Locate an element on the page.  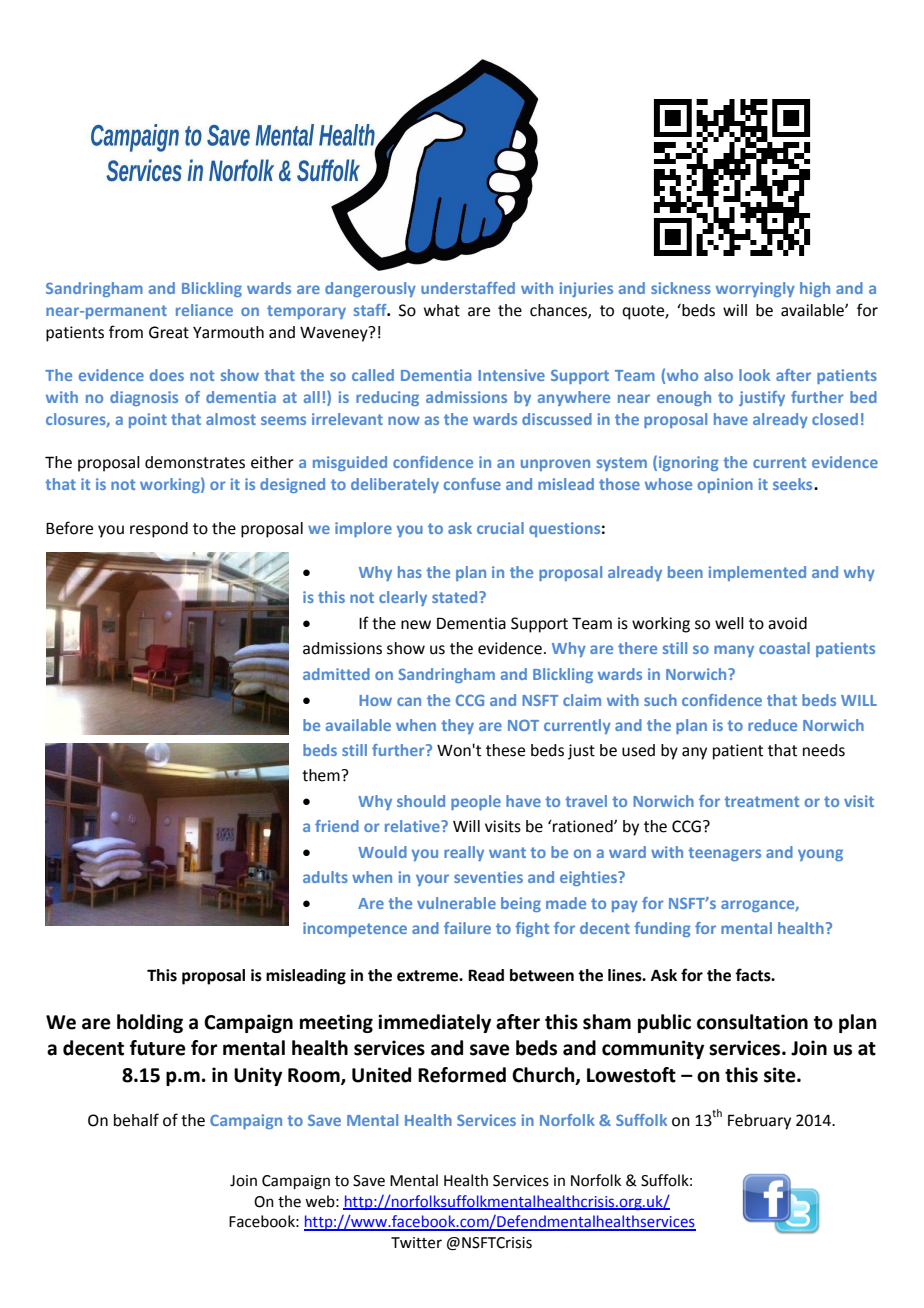
February is located at coordinates (759, 1122).
